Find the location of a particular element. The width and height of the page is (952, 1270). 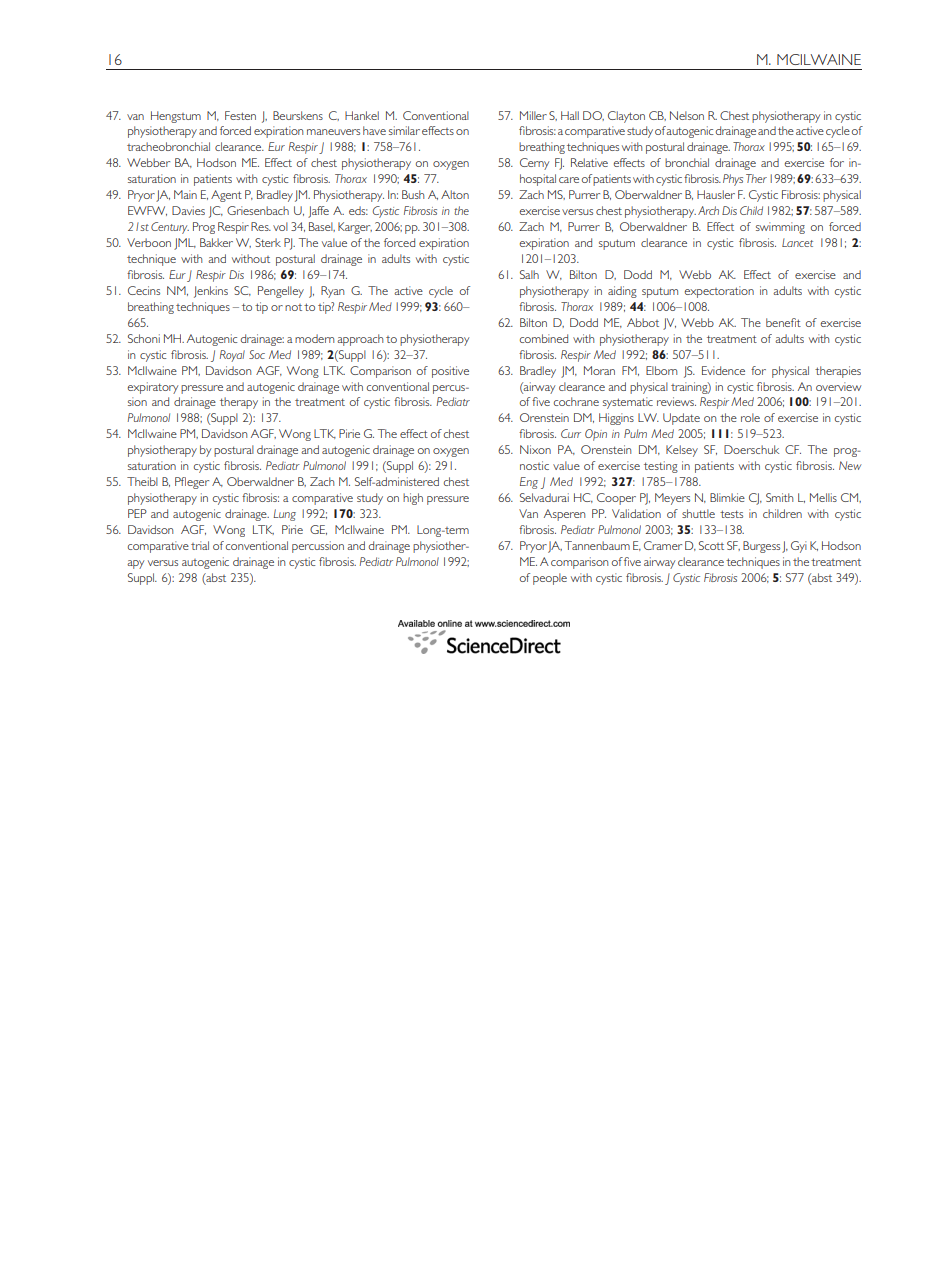

trial is located at coordinates (200, 545).
